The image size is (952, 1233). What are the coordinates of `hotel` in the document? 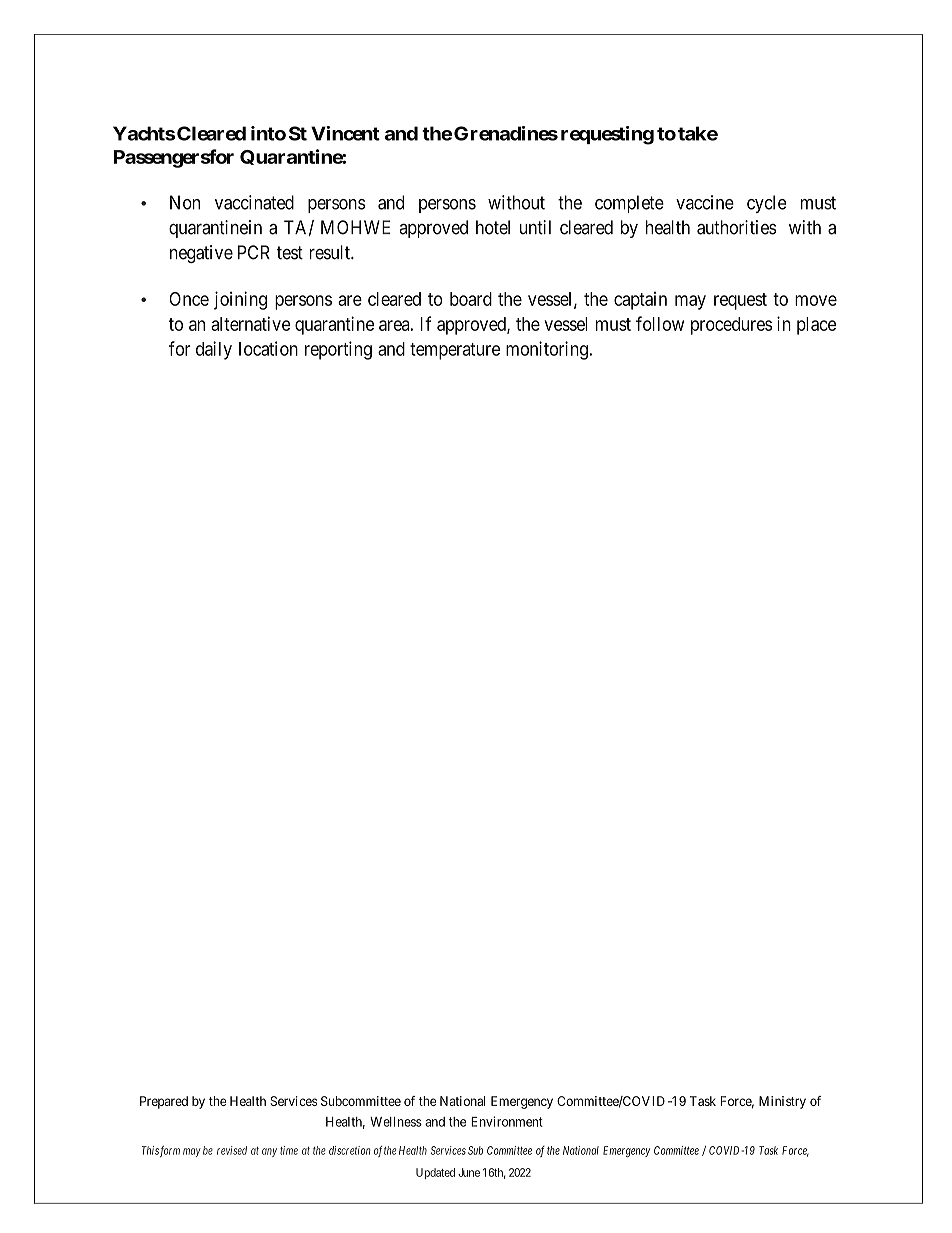 It's located at (493, 227).
